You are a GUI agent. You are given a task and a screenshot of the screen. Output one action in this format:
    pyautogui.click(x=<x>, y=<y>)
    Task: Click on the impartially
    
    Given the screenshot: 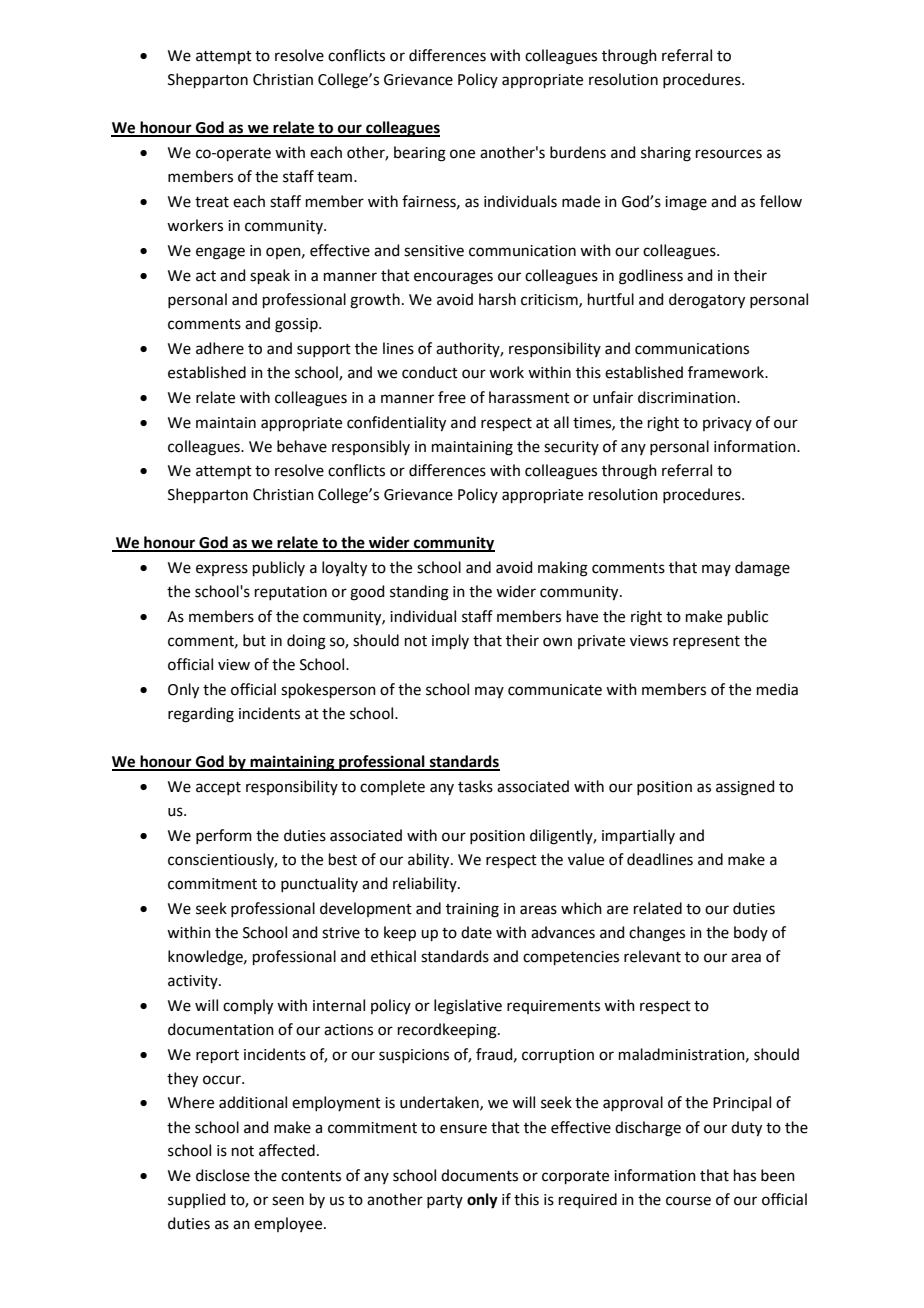 What is the action you would take?
    pyautogui.click(x=638, y=836)
